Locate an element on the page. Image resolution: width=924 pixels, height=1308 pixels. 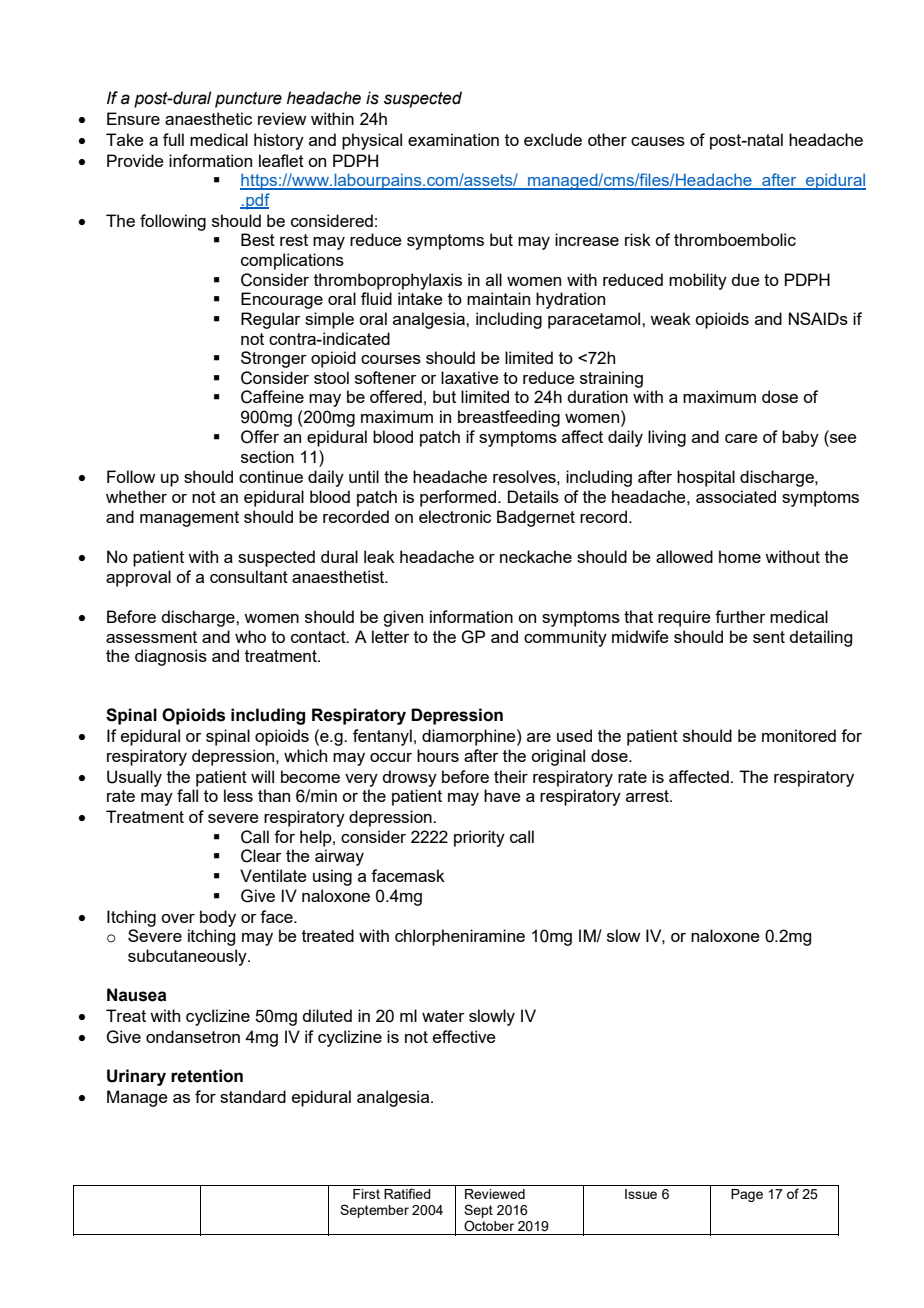
anaesthetic is located at coordinates (208, 118).
